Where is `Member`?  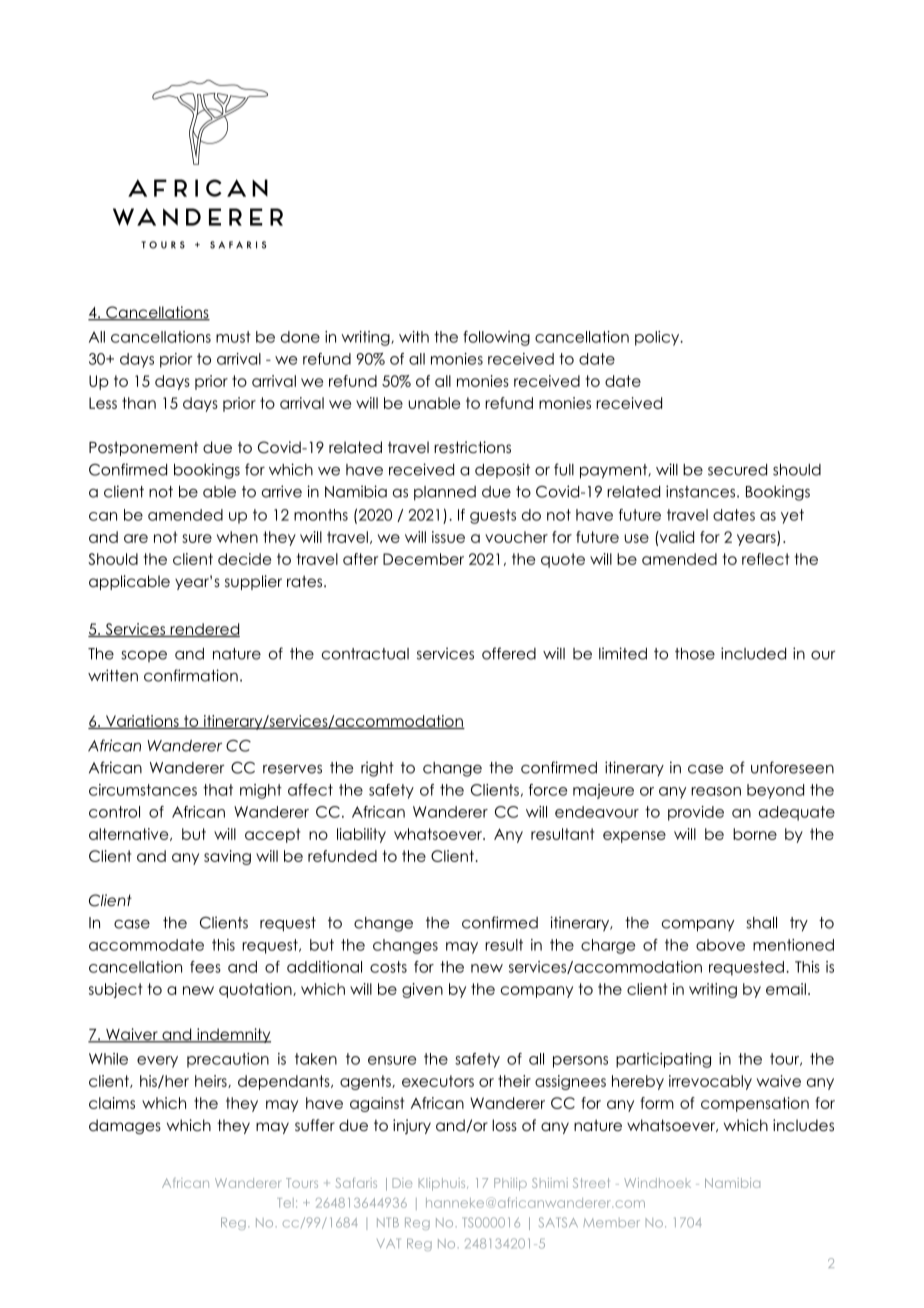 Member is located at coordinates (611, 1223).
